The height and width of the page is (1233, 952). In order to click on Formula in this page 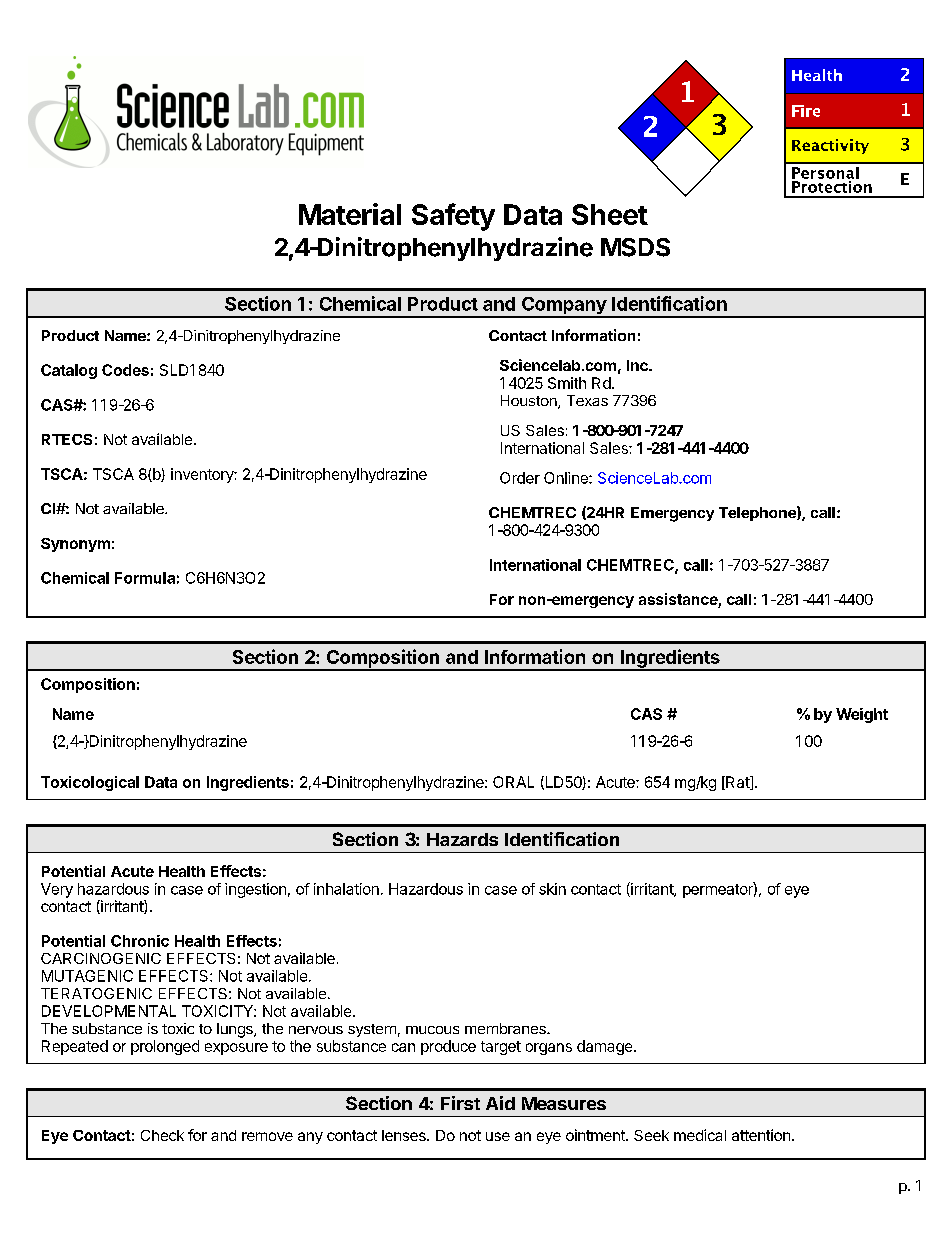, I will do `click(145, 578)`.
